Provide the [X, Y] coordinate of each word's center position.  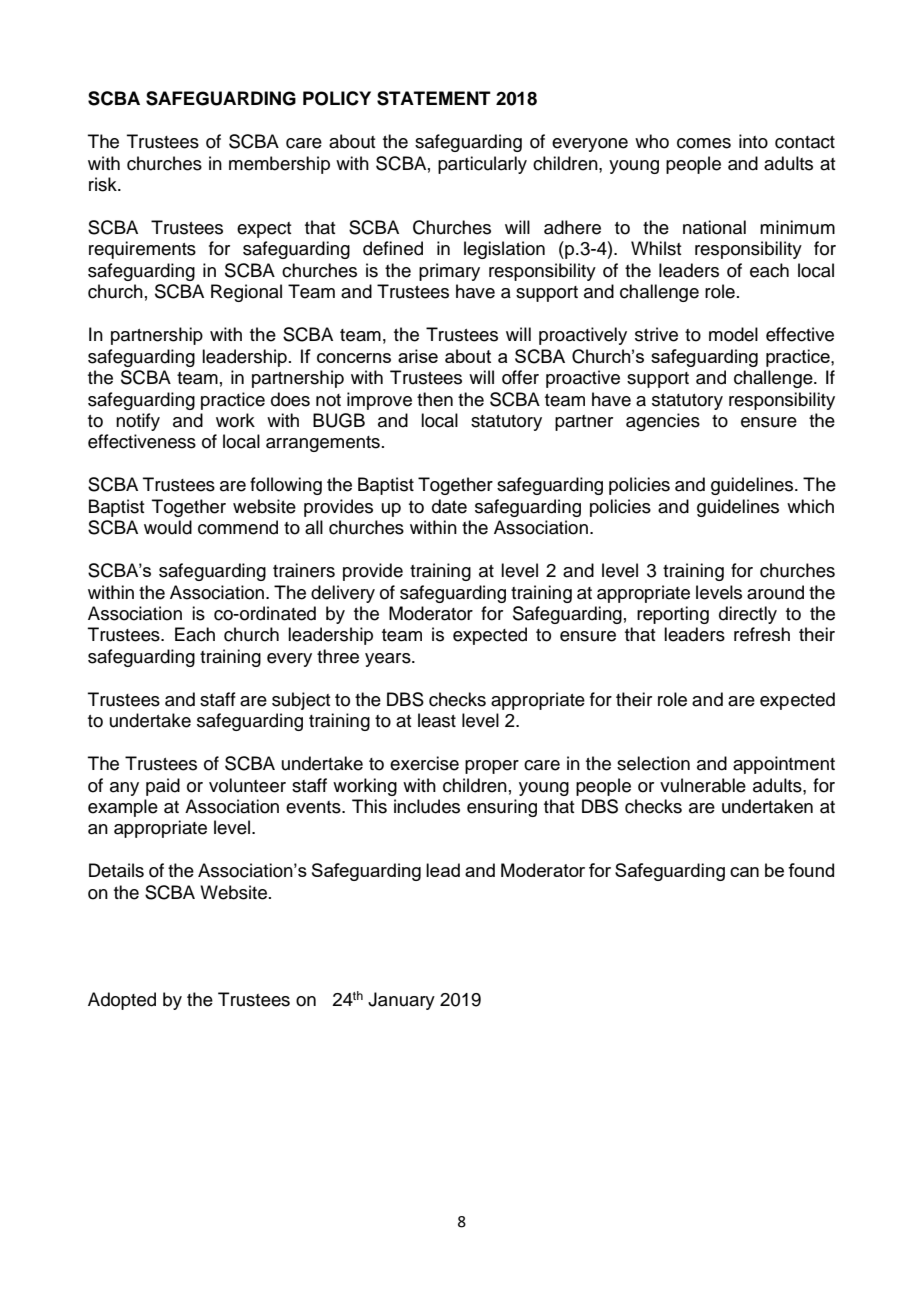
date [449, 506]
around [775, 592]
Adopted [122, 1001]
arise [418, 356]
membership [279, 165]
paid [163, 787]
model [733, 334]
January [401, 1001]
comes [704, 143]
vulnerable [703, 785]
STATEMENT [434, 98]
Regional [246, 293]
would [168, 527]
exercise [424, 763]
